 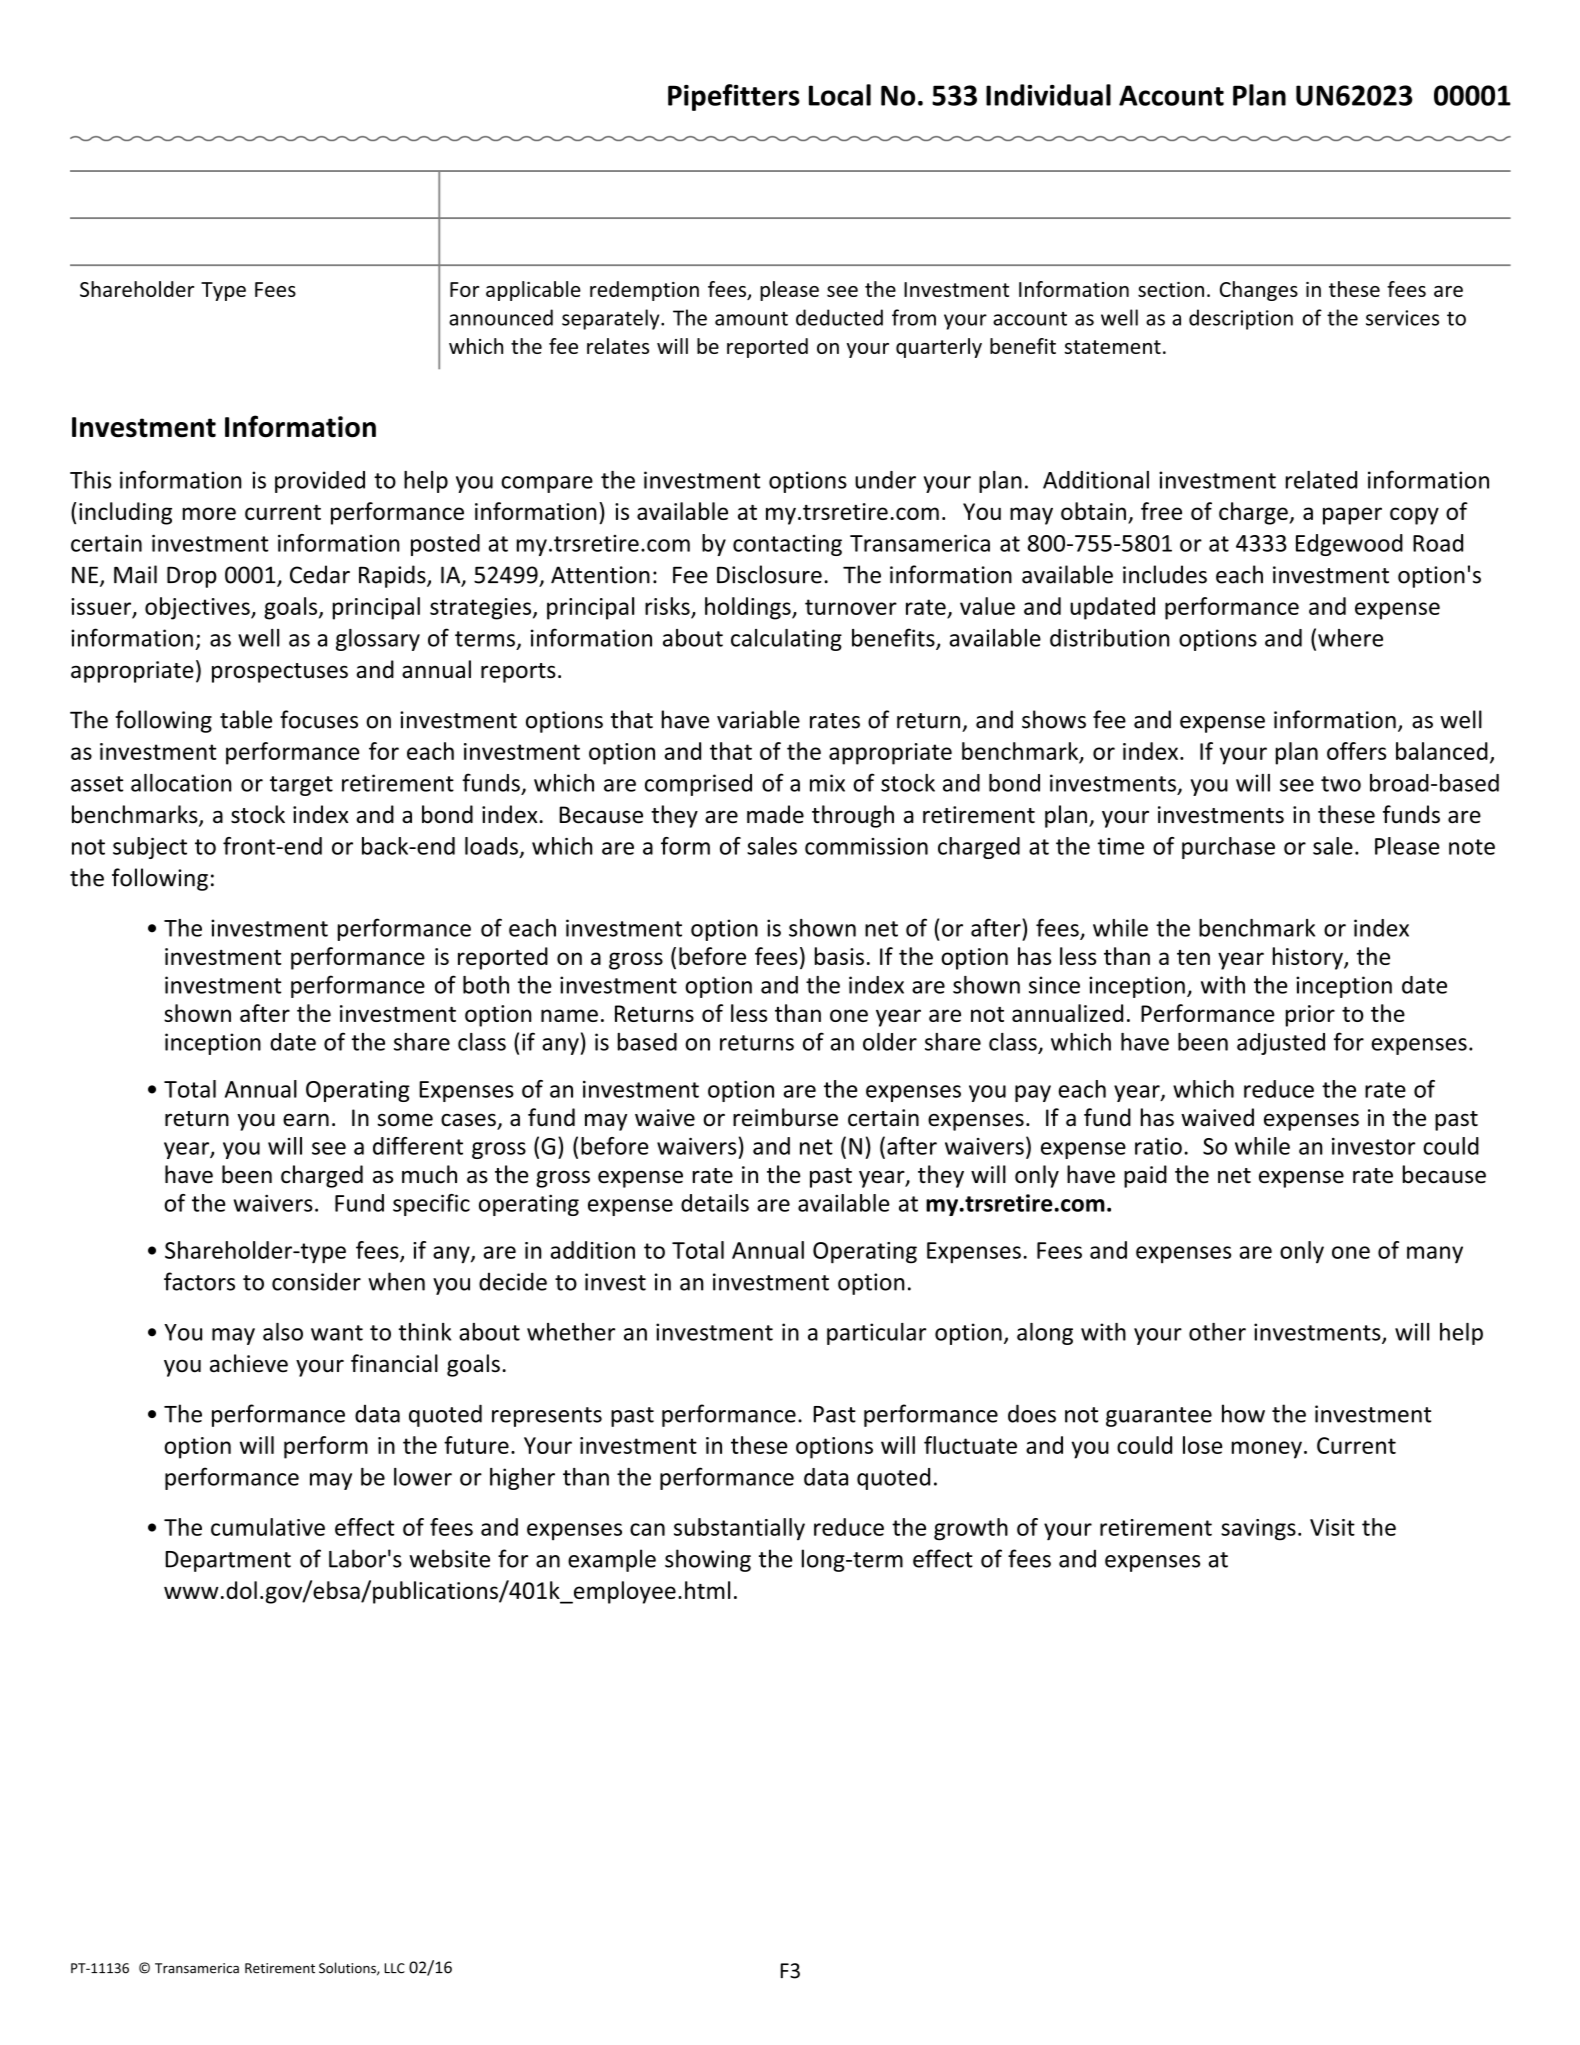 I want to click on Visit, so click(x=1332, y=1527).
